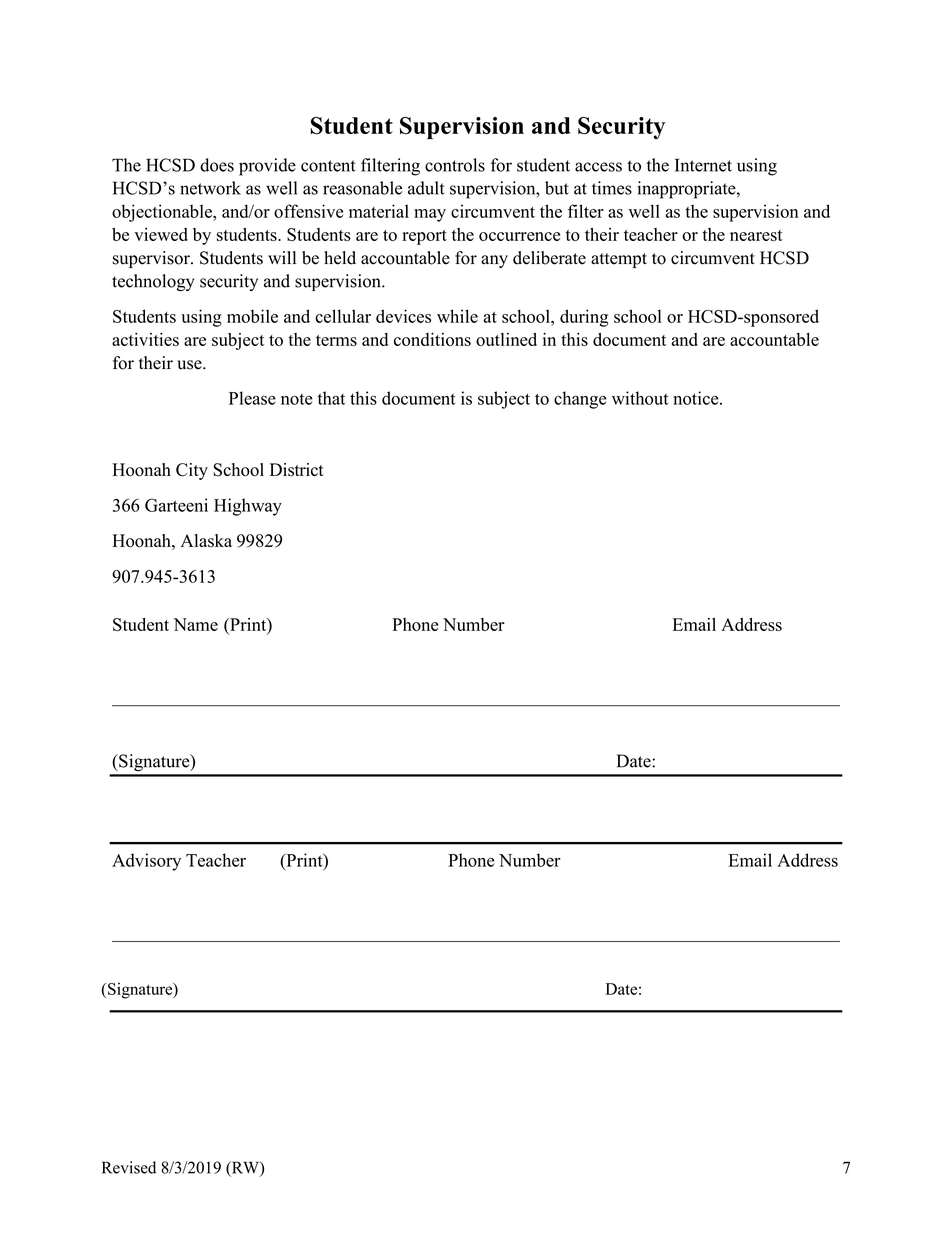  What do you see at coordinates (697, 398) in the page?
I see `notice` at bounding box center [697, 398].
